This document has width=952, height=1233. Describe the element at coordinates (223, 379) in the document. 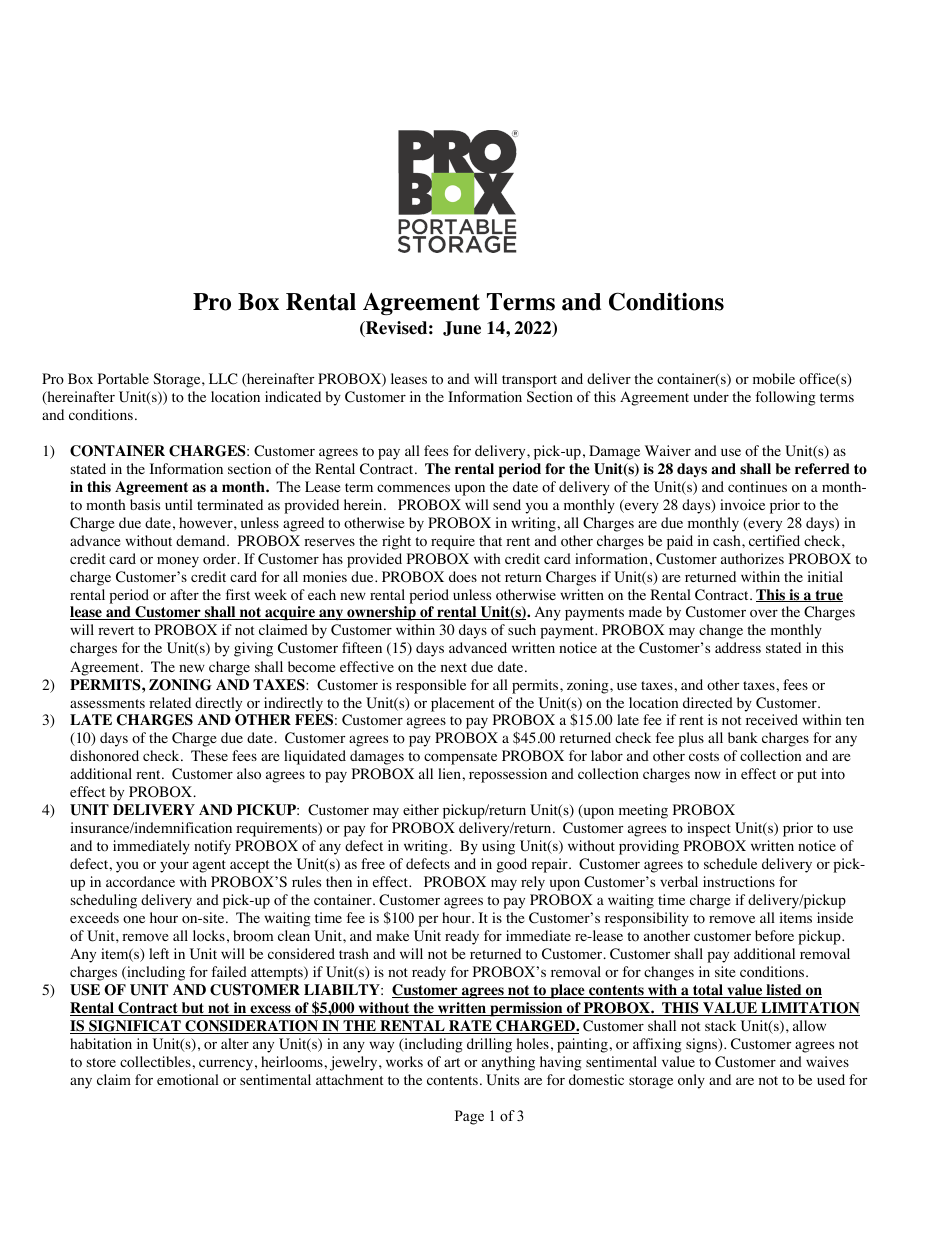

I see `LLC` at that location.
